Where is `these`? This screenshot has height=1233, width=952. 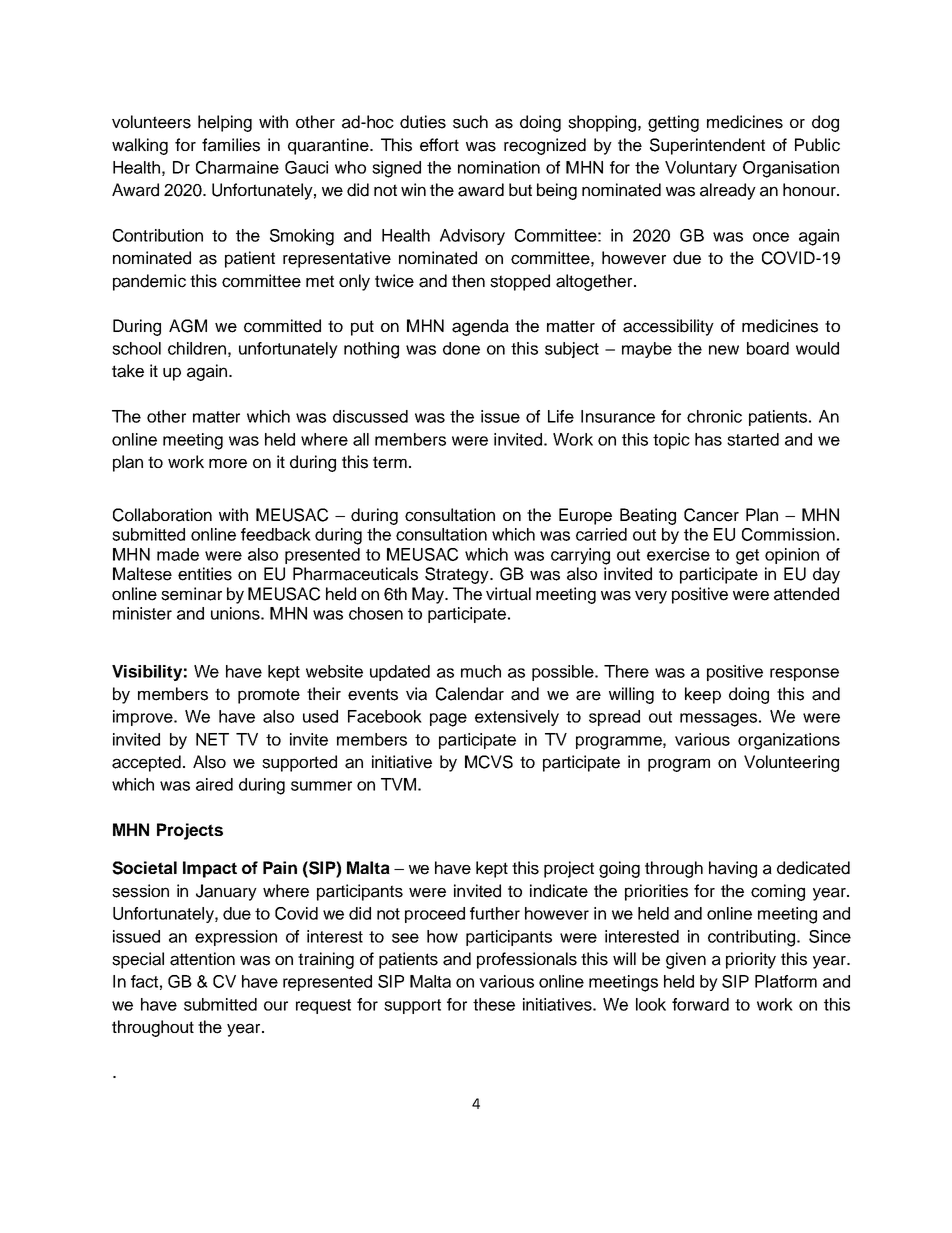 these is located at coordinates (494, 1004).
